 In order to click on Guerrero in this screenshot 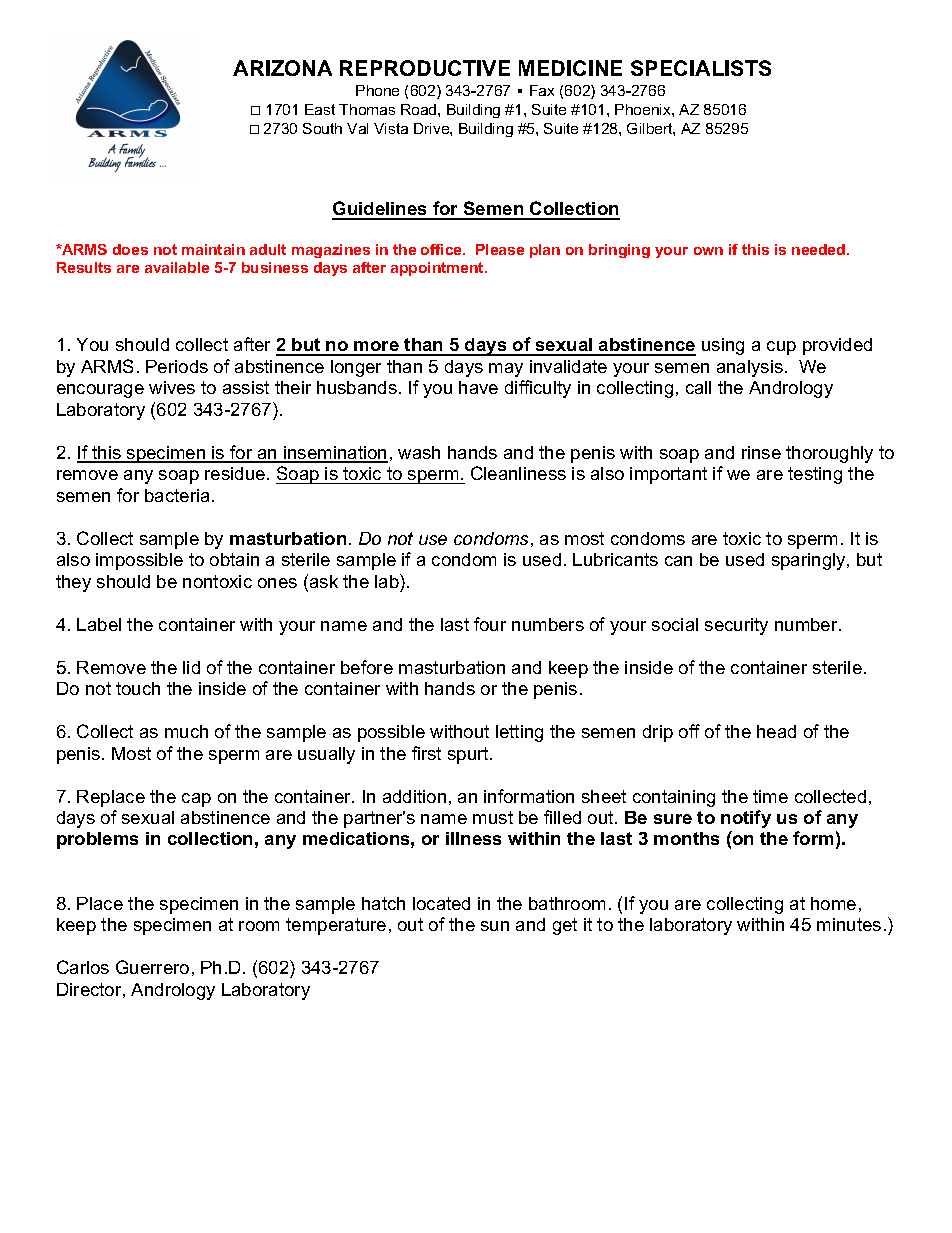, I will do `click(152, 967)`.
